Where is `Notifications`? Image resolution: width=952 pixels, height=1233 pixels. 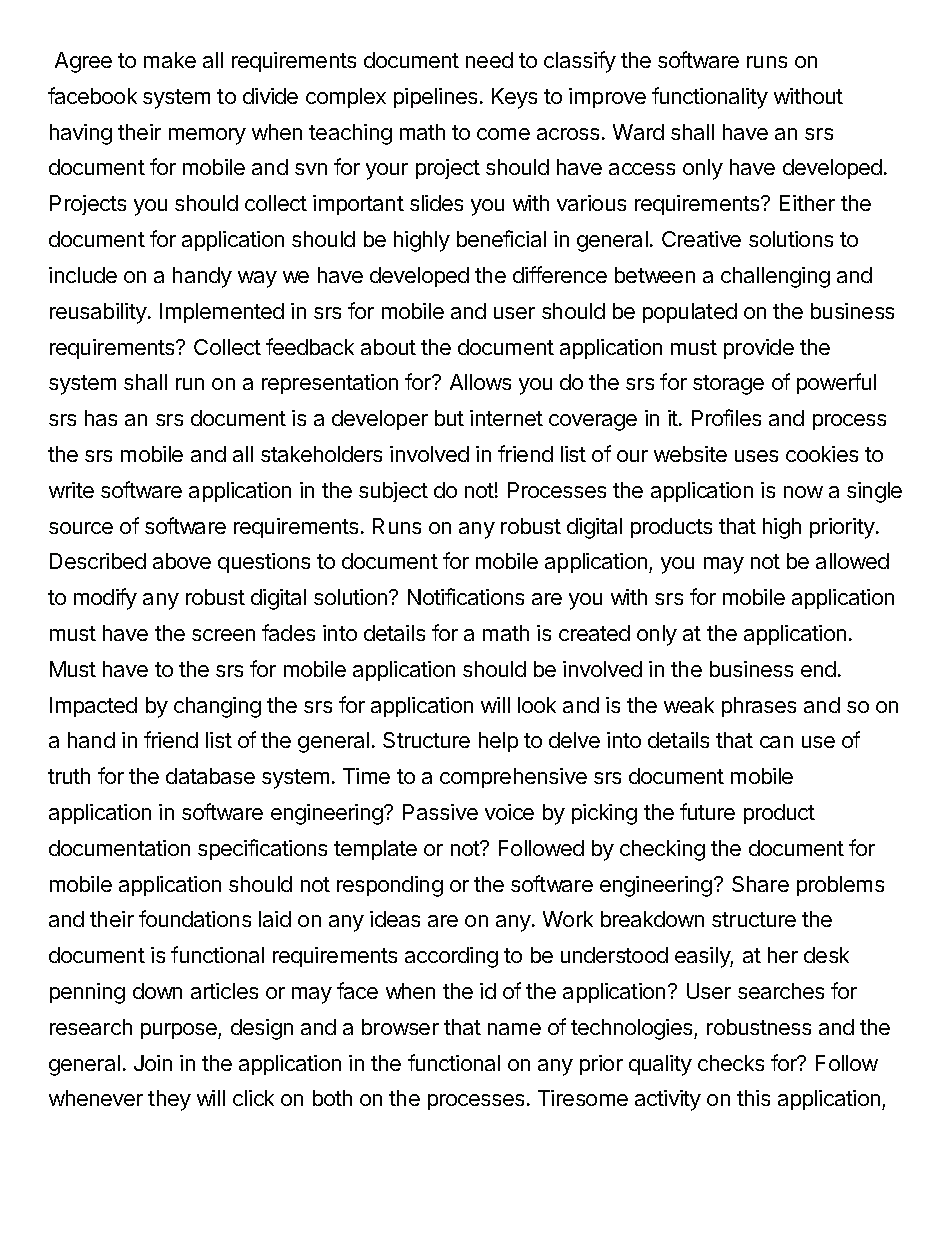
Notifications is located at coordinates (466, 596).
